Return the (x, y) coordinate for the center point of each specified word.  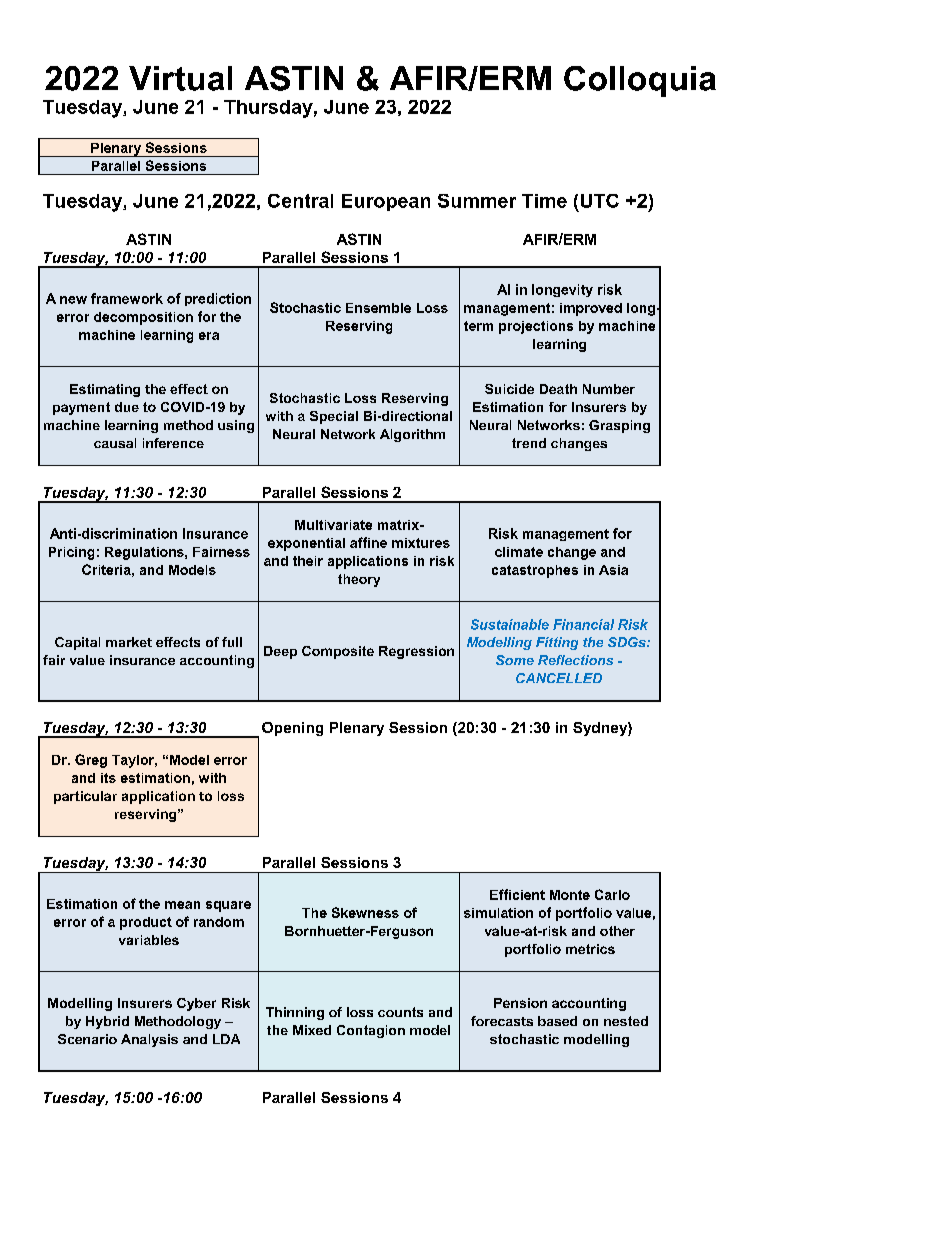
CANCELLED (559, 678)
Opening (292, 729)
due (127, 407)
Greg (91, 761)
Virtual (180, 78)
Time (544, 201)
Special (334, 417)
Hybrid (107, 1022)
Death (558, 389)
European (386, 202)
